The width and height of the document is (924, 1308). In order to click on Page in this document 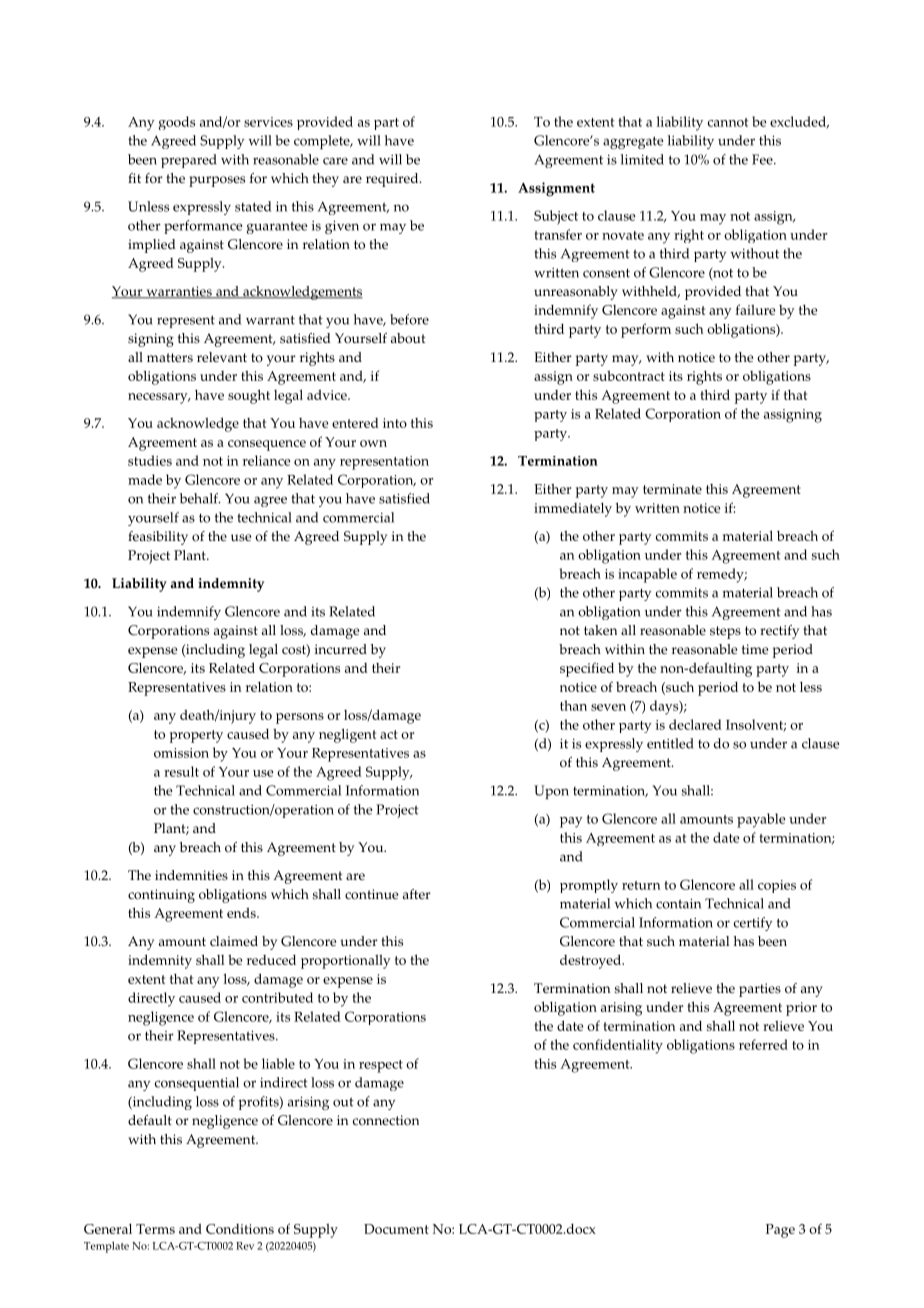, I will do `click(780, 1231)`.
